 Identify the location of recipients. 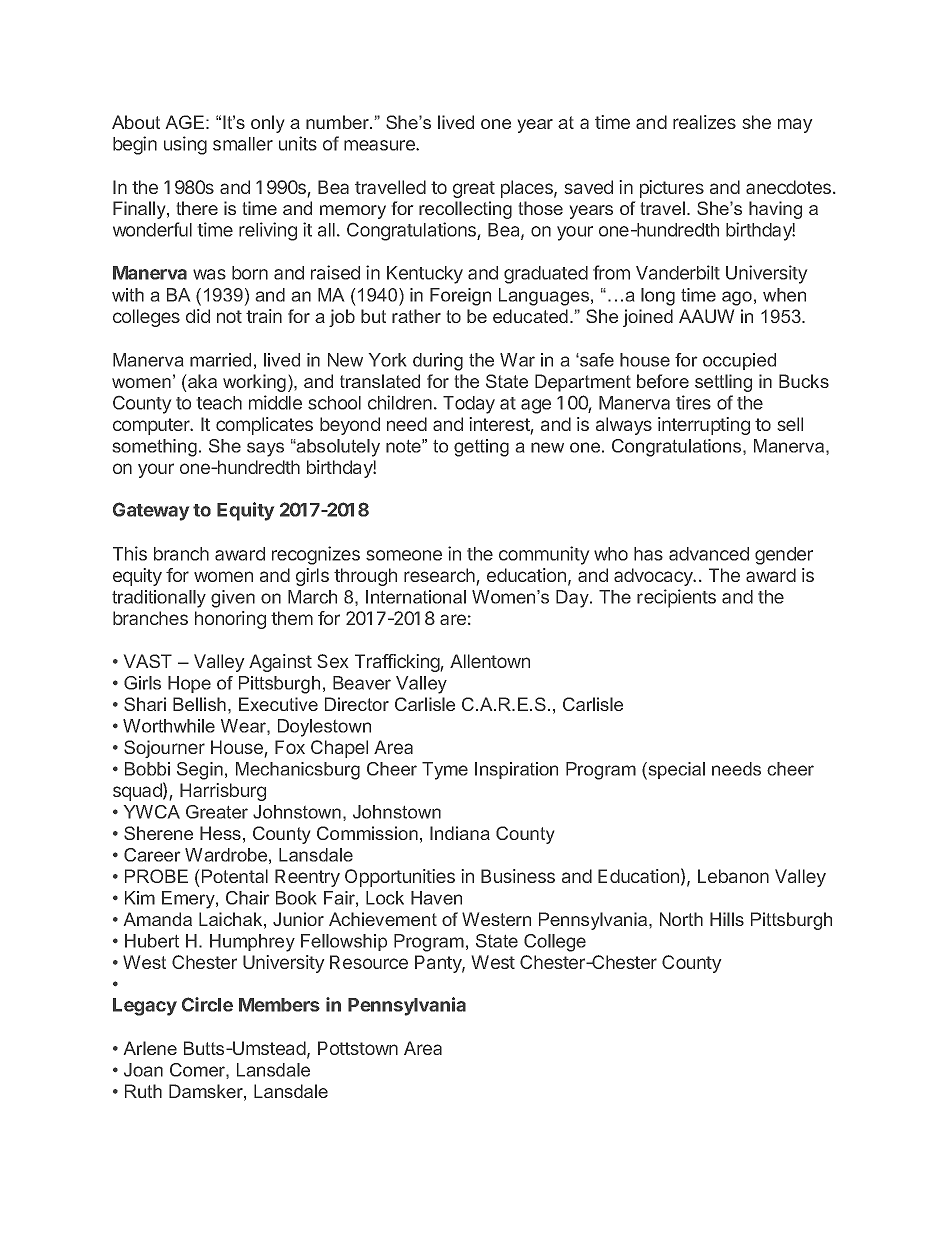
(676, 598).
